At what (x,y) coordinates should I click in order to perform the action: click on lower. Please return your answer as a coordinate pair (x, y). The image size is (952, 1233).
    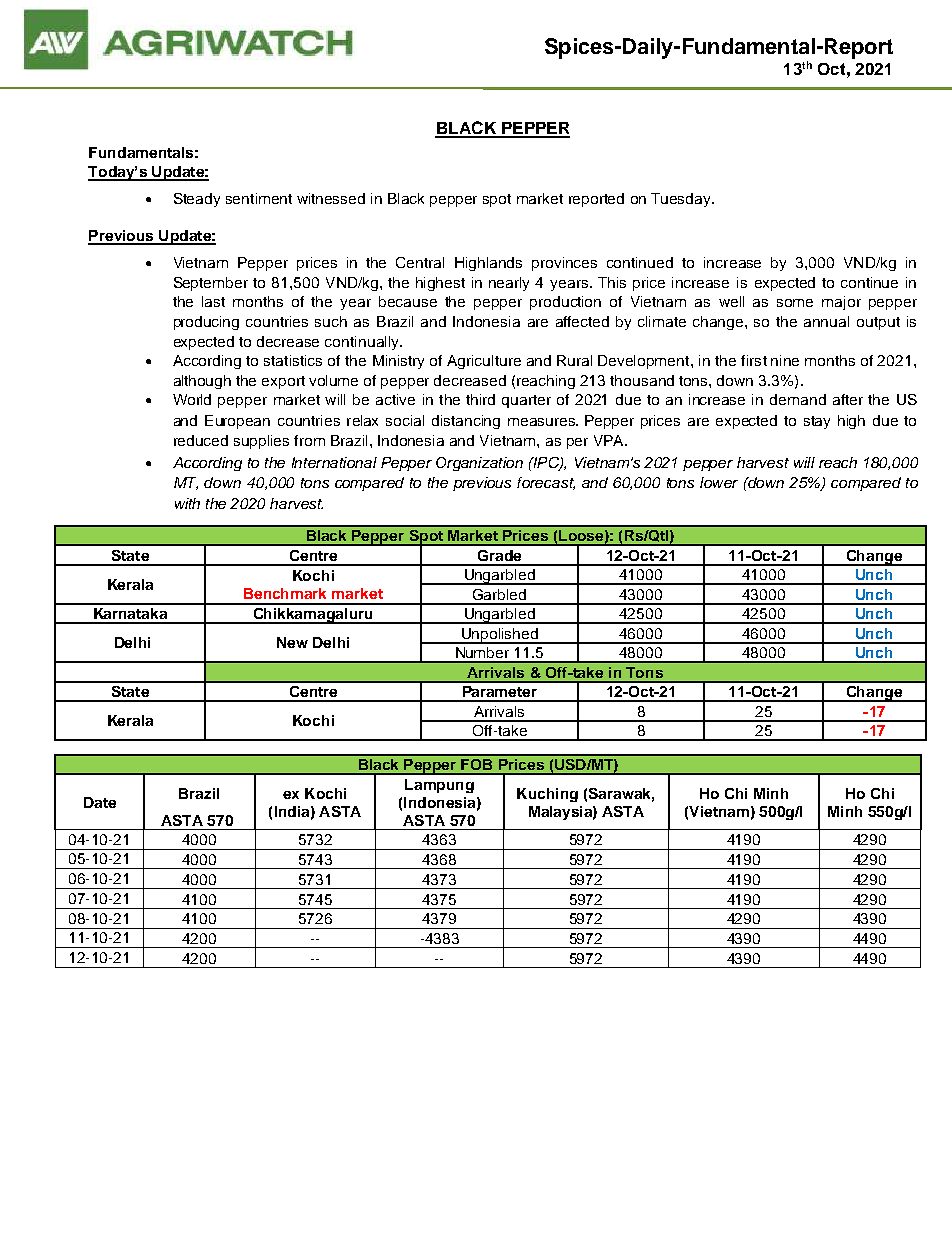
    Looking at the image, I should click on (719, 482).
